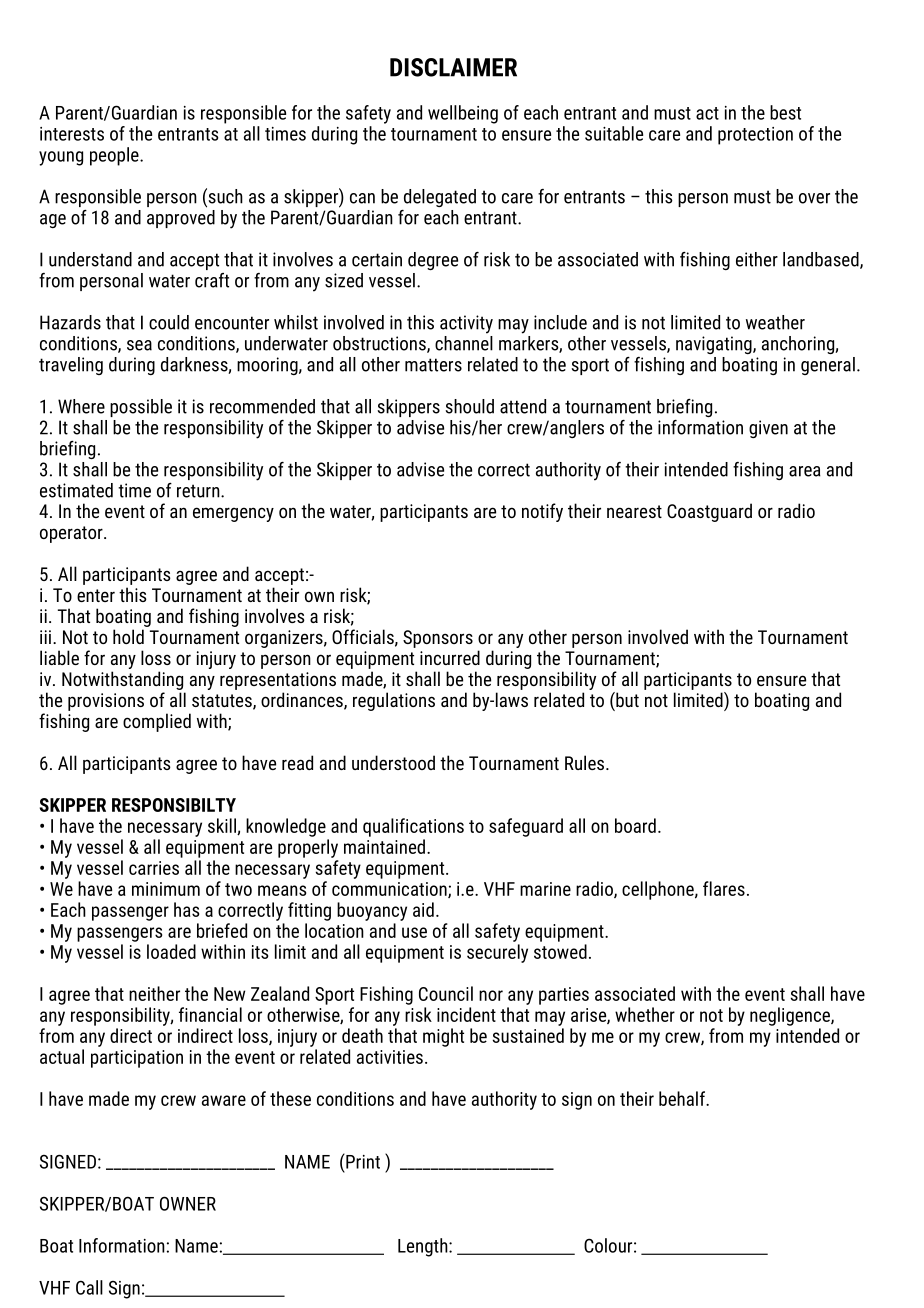  What do you see at coordinates (154, 868) in the screenshot?
I see `carries` at bounding box center [154, 868].
